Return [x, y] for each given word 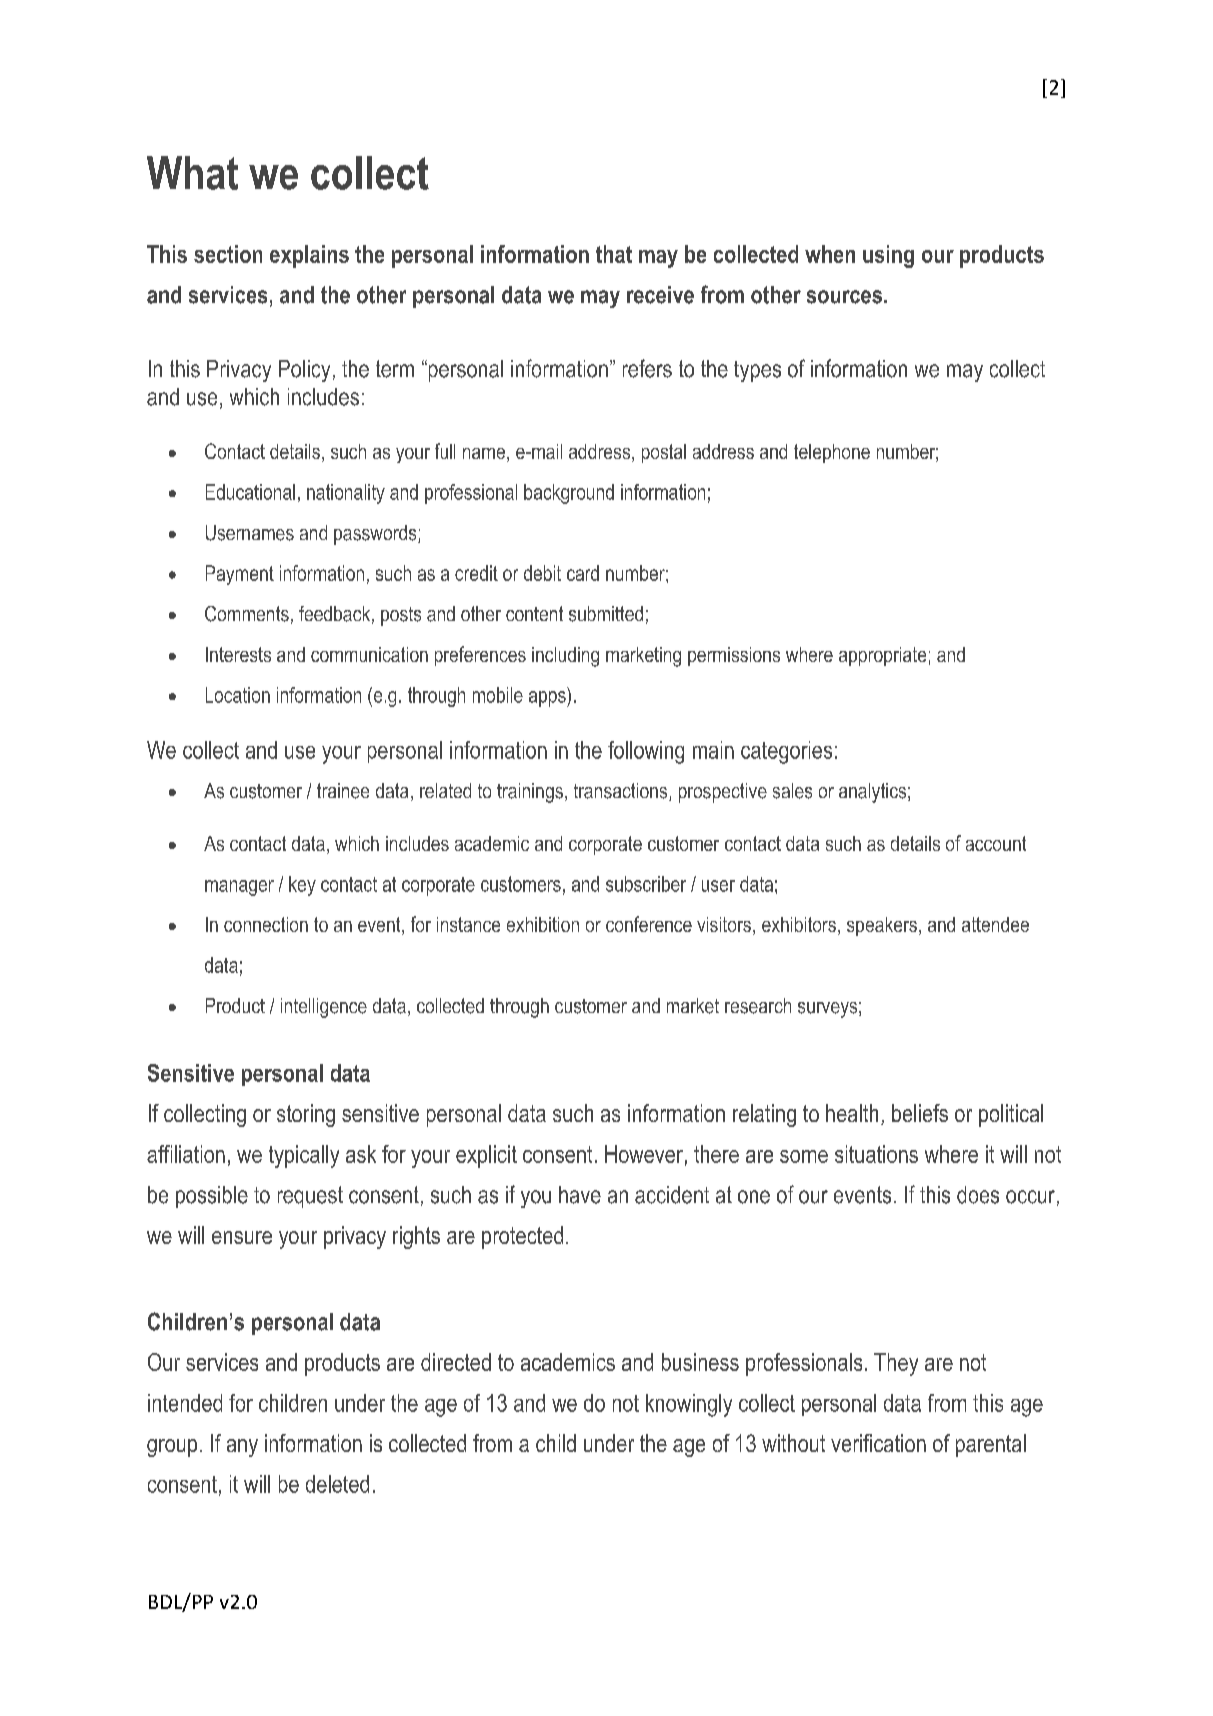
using [888, 256]
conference [649, 924]
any [242, 1448]
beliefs [920, 1113]
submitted [606, 614]
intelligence [324, 1008]
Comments [247, 614]
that [614, 254]
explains [309, 256]
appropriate [882, 656]
